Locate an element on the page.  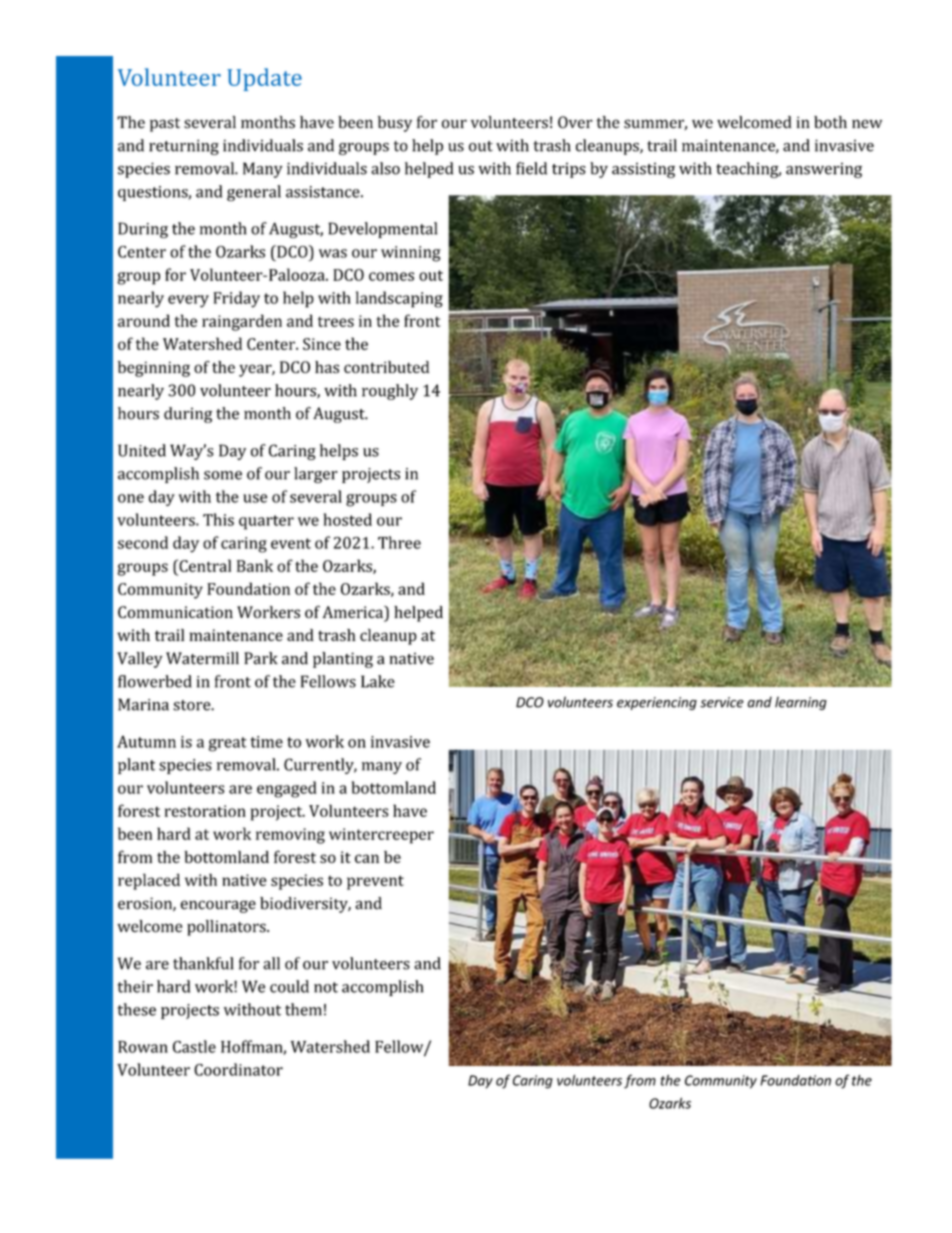
service is located at coordinates (722, 702).
